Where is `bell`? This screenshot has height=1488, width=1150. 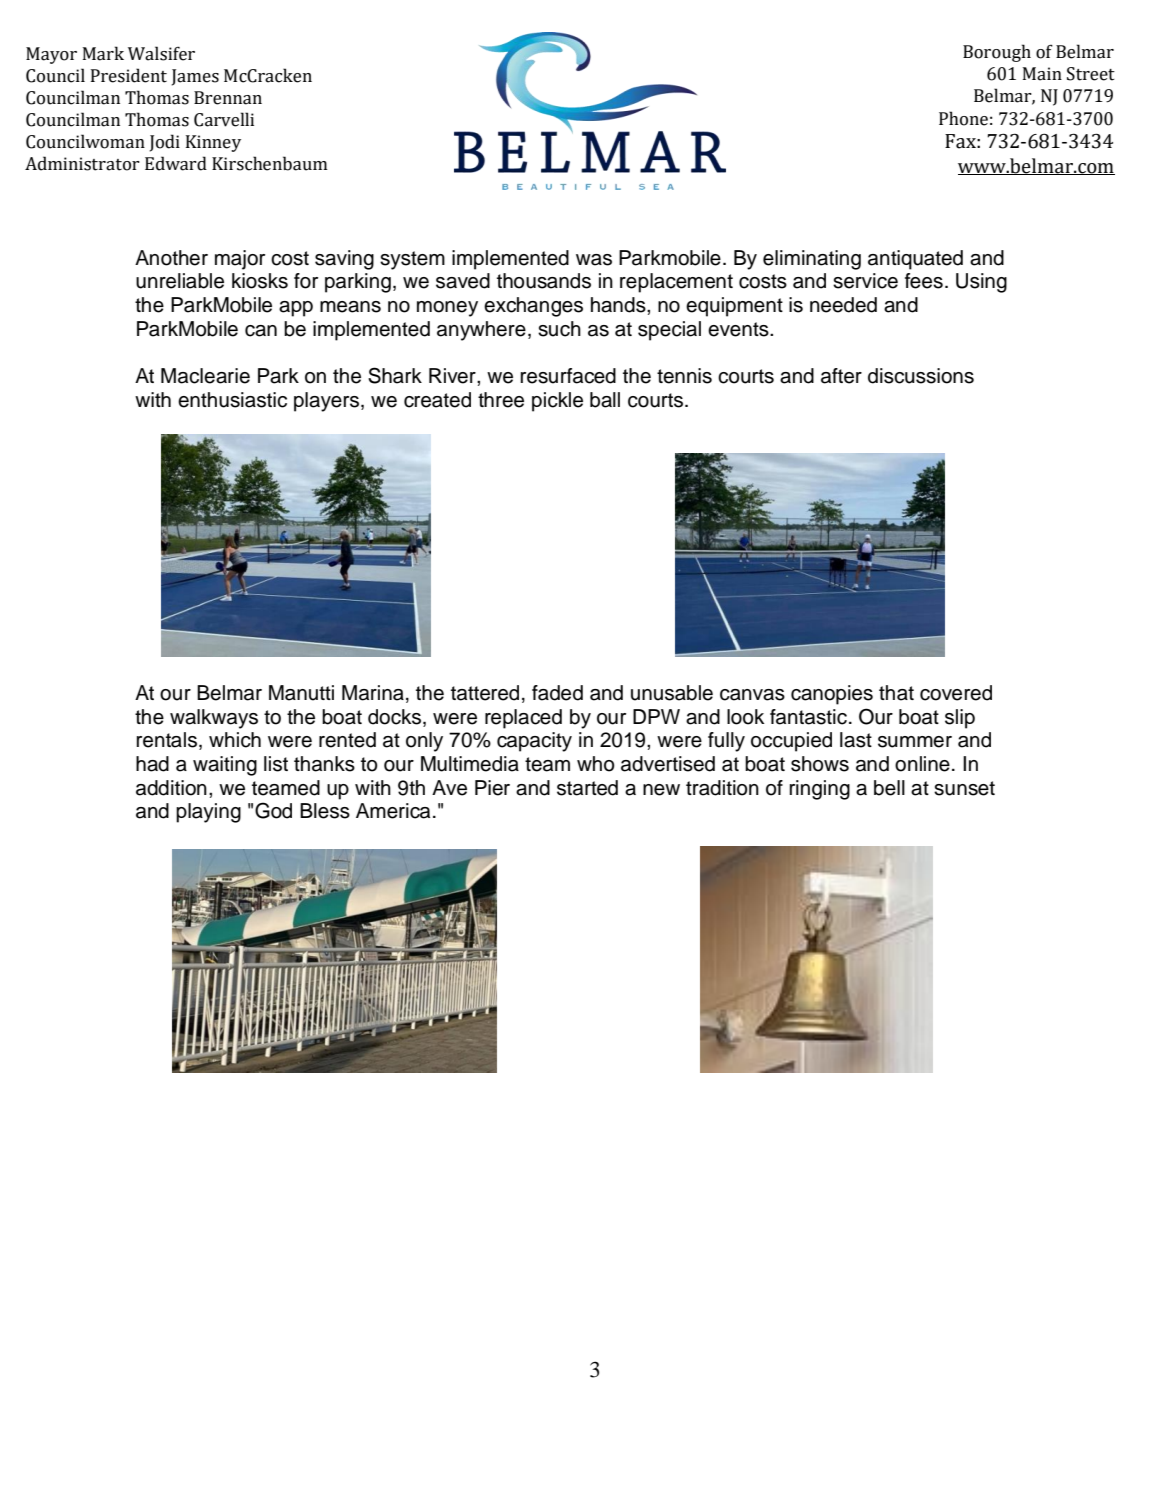
bell is located at coordinates (889, 788).
